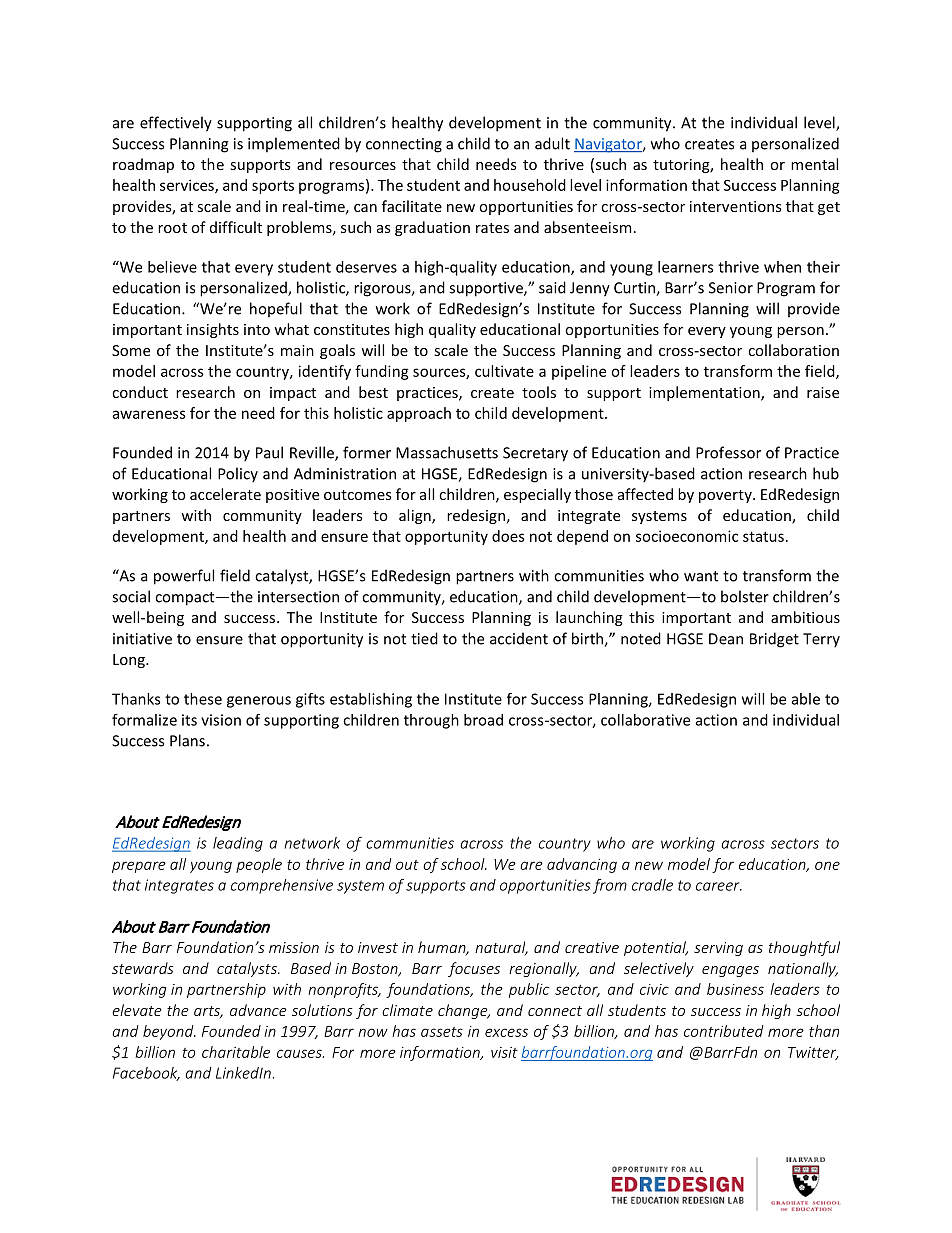 The height and width of the screenshot is (1233, 952). I want to click on broad, so click(483, 720).
